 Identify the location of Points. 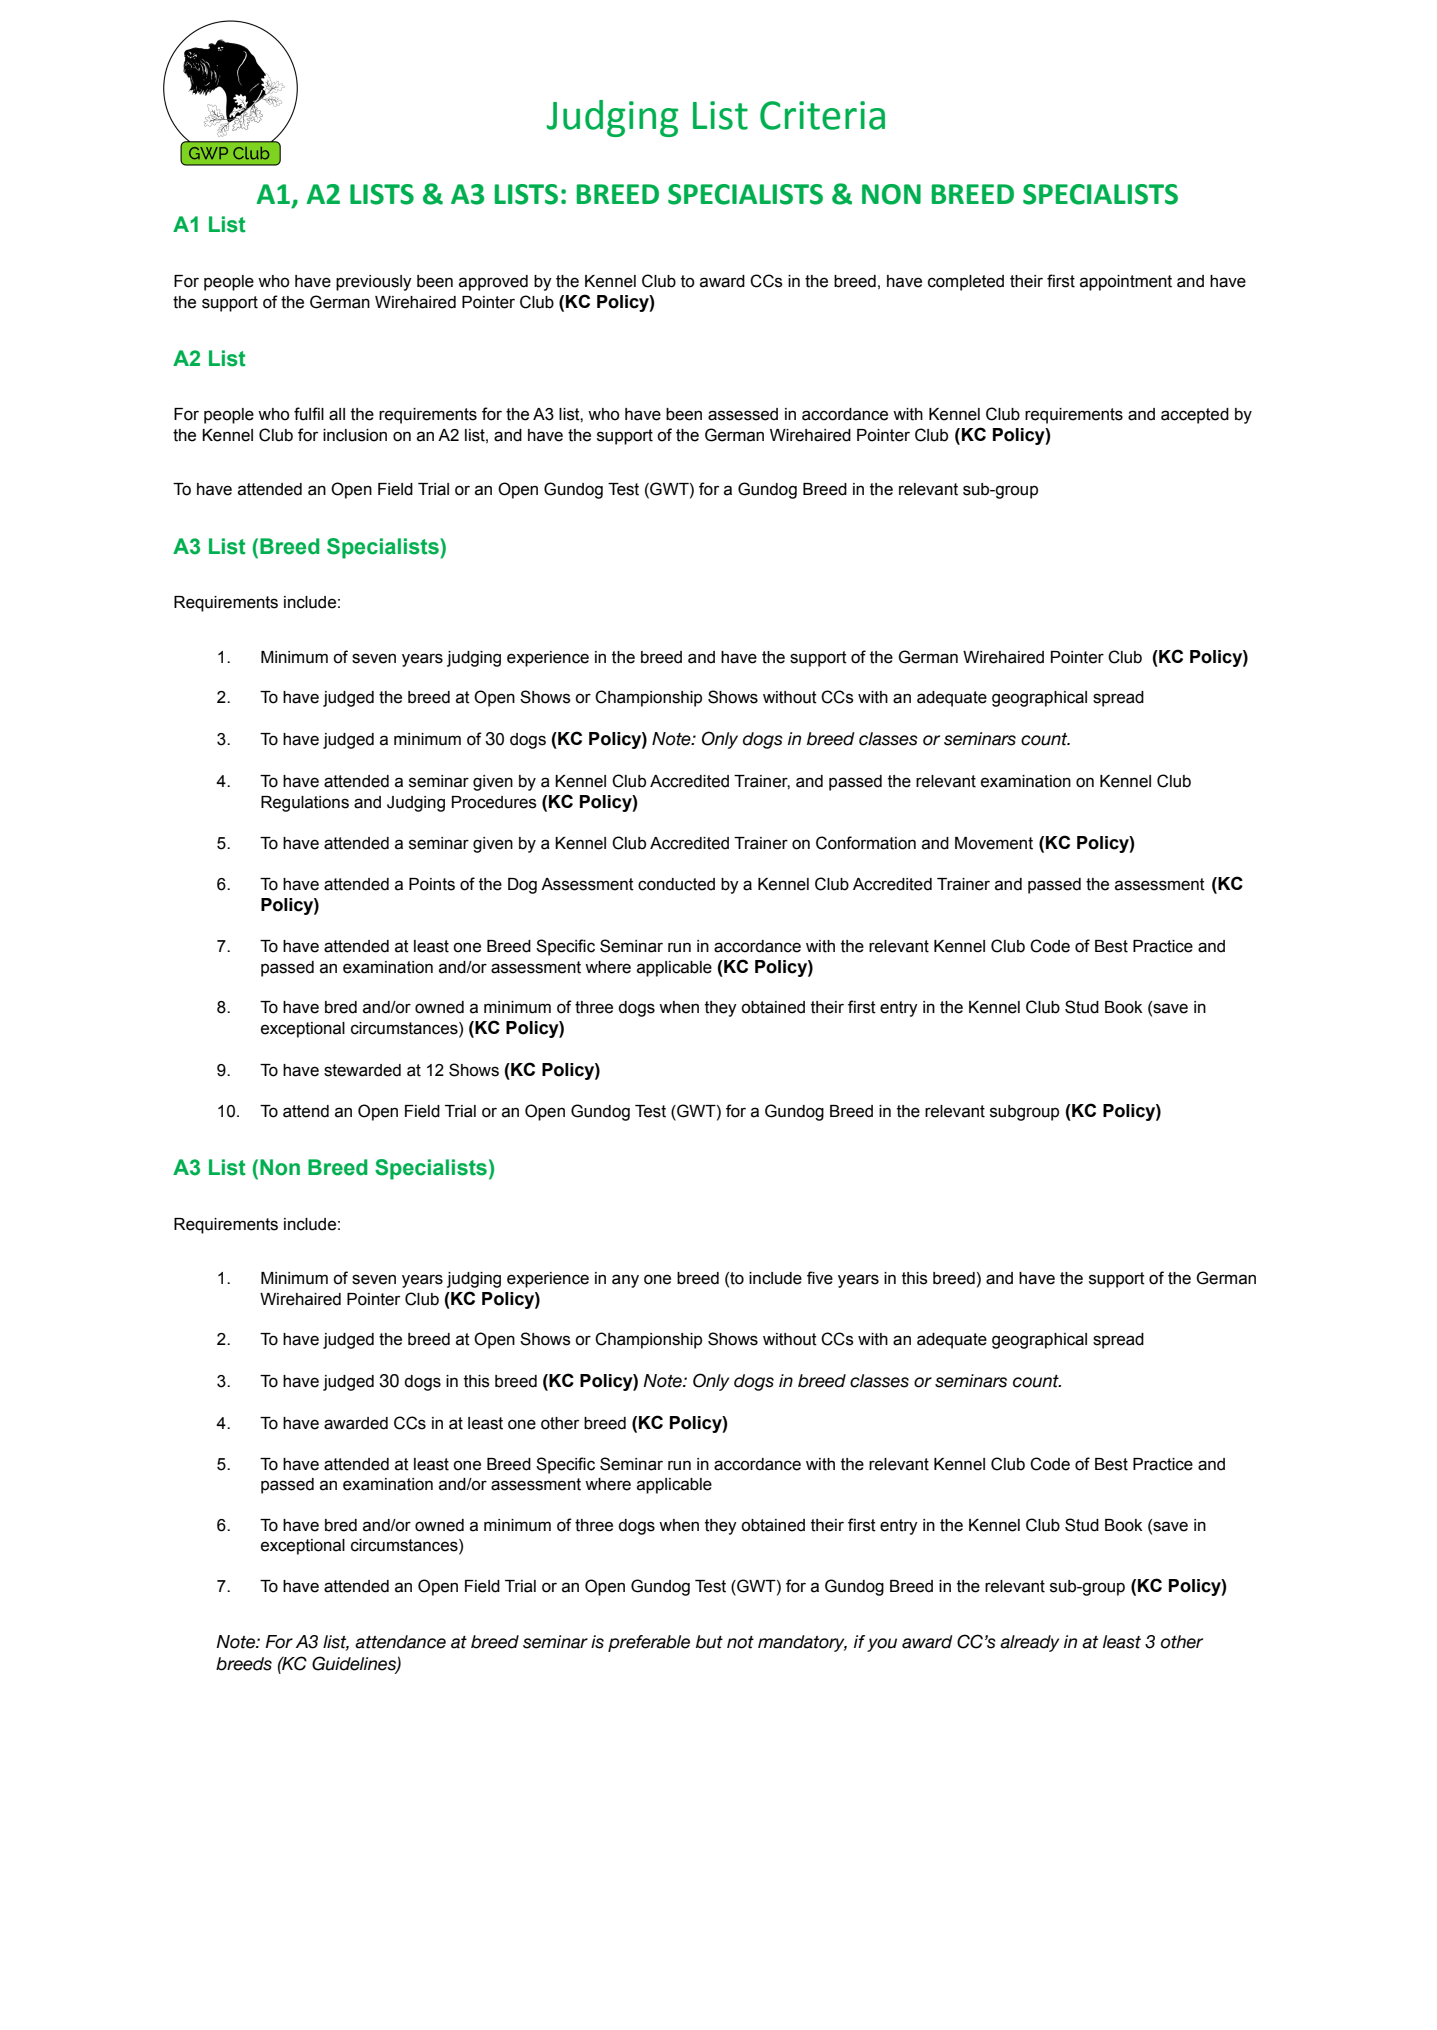
(432, 884).
